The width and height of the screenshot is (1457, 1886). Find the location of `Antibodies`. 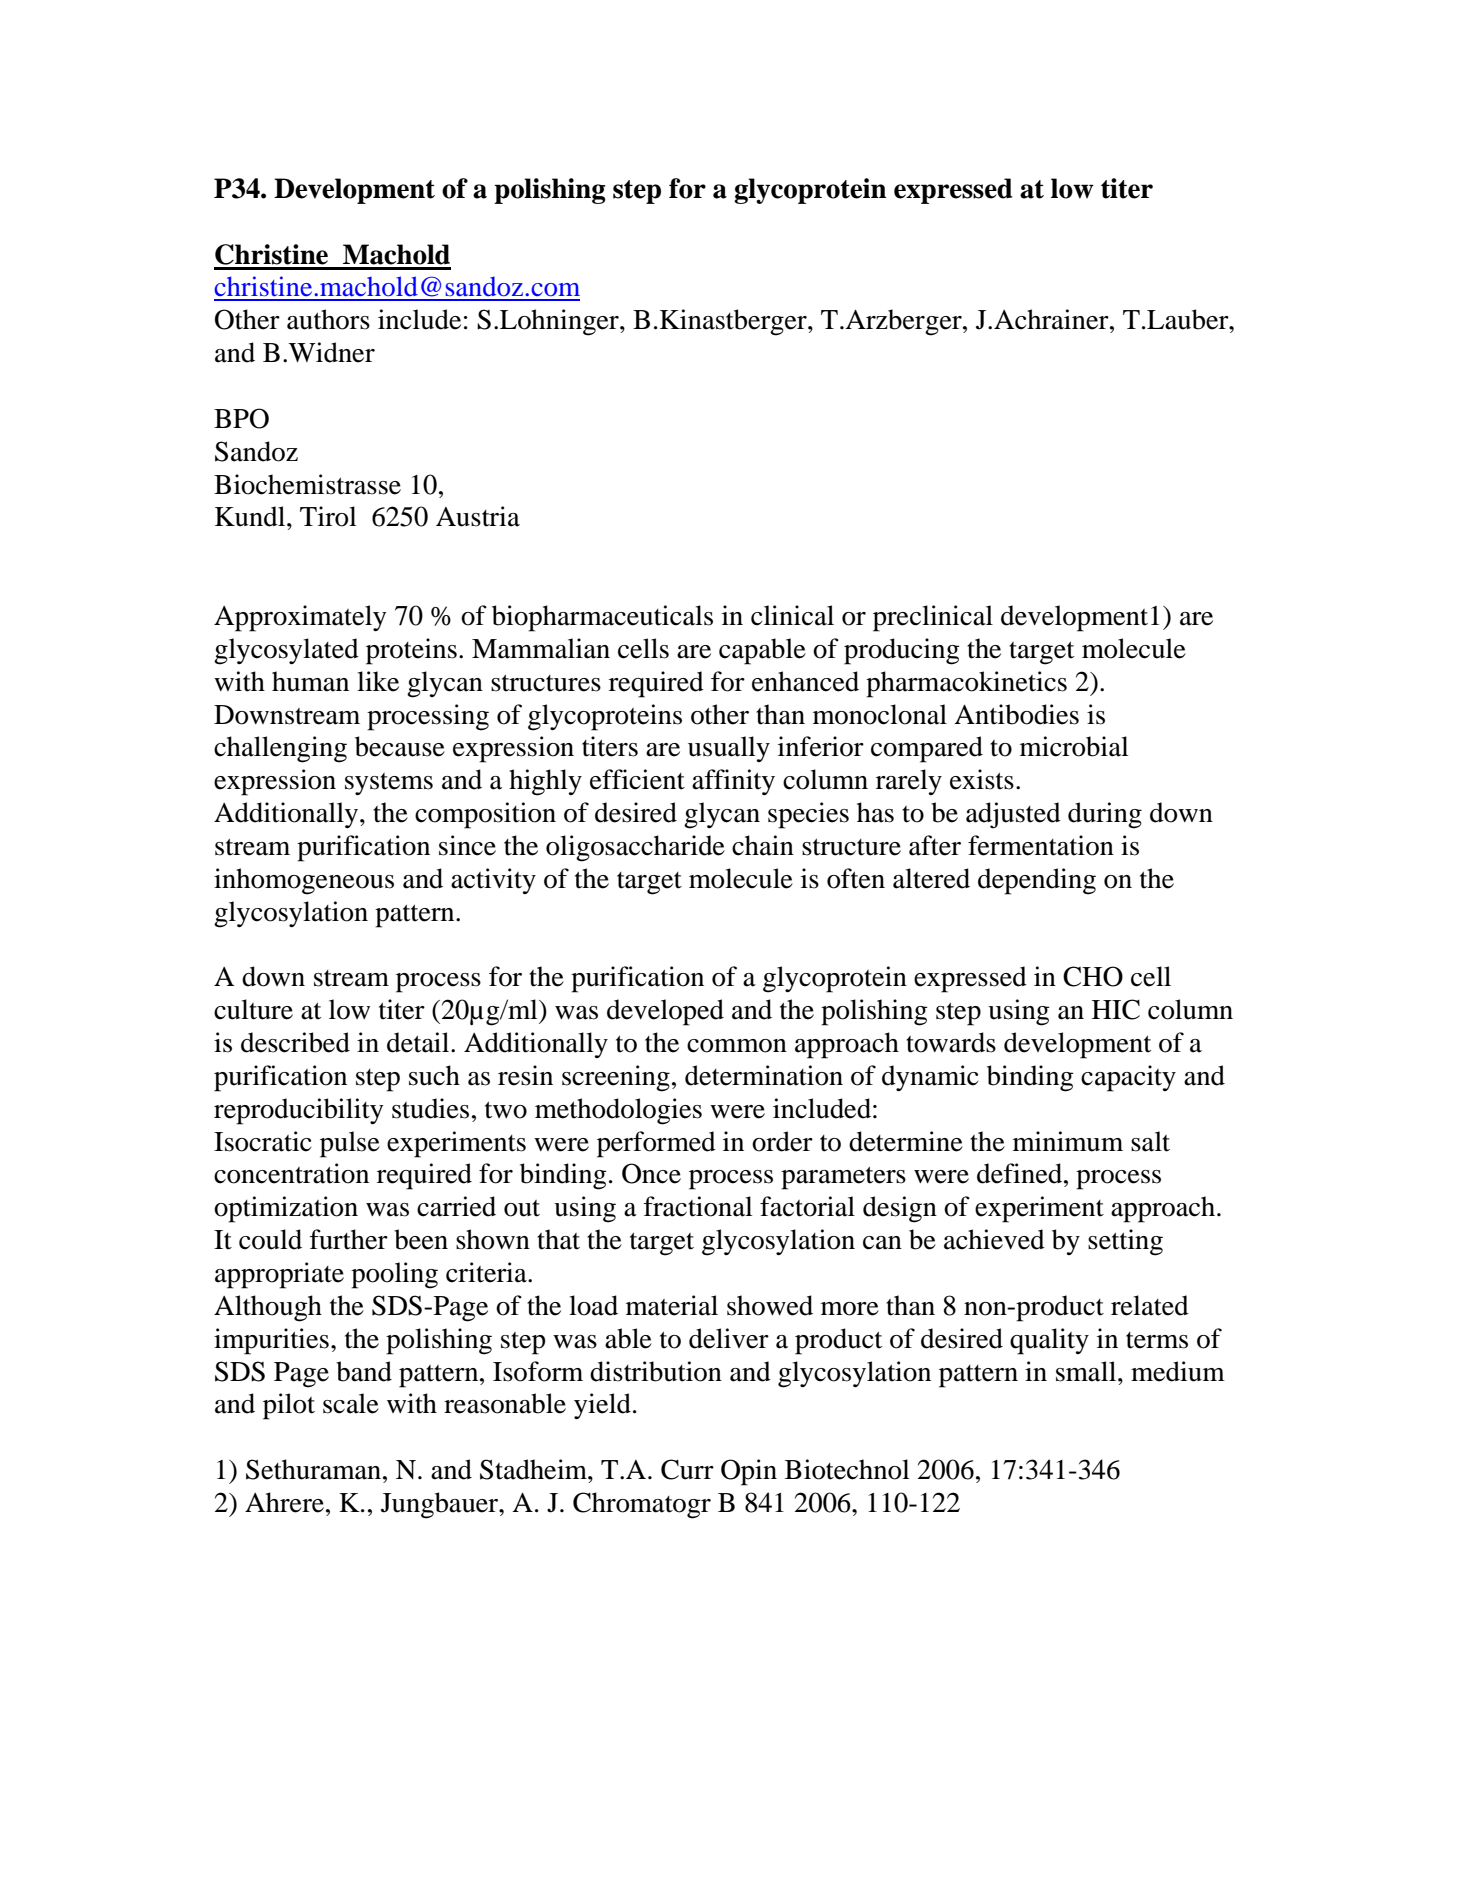

Antibodies is located at coordinates (1016, 714).
